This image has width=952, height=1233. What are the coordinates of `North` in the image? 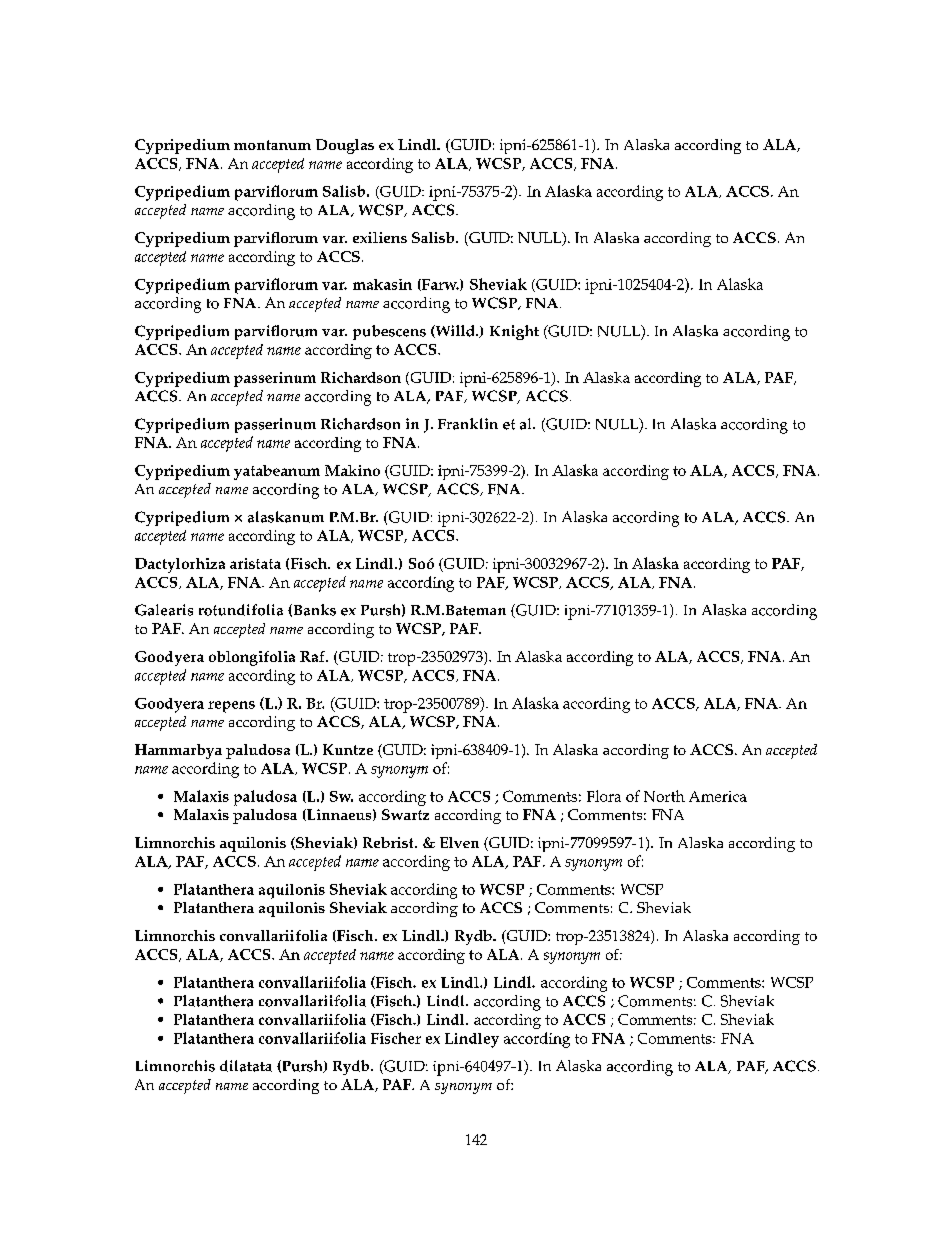 It's located at (664, 796).
